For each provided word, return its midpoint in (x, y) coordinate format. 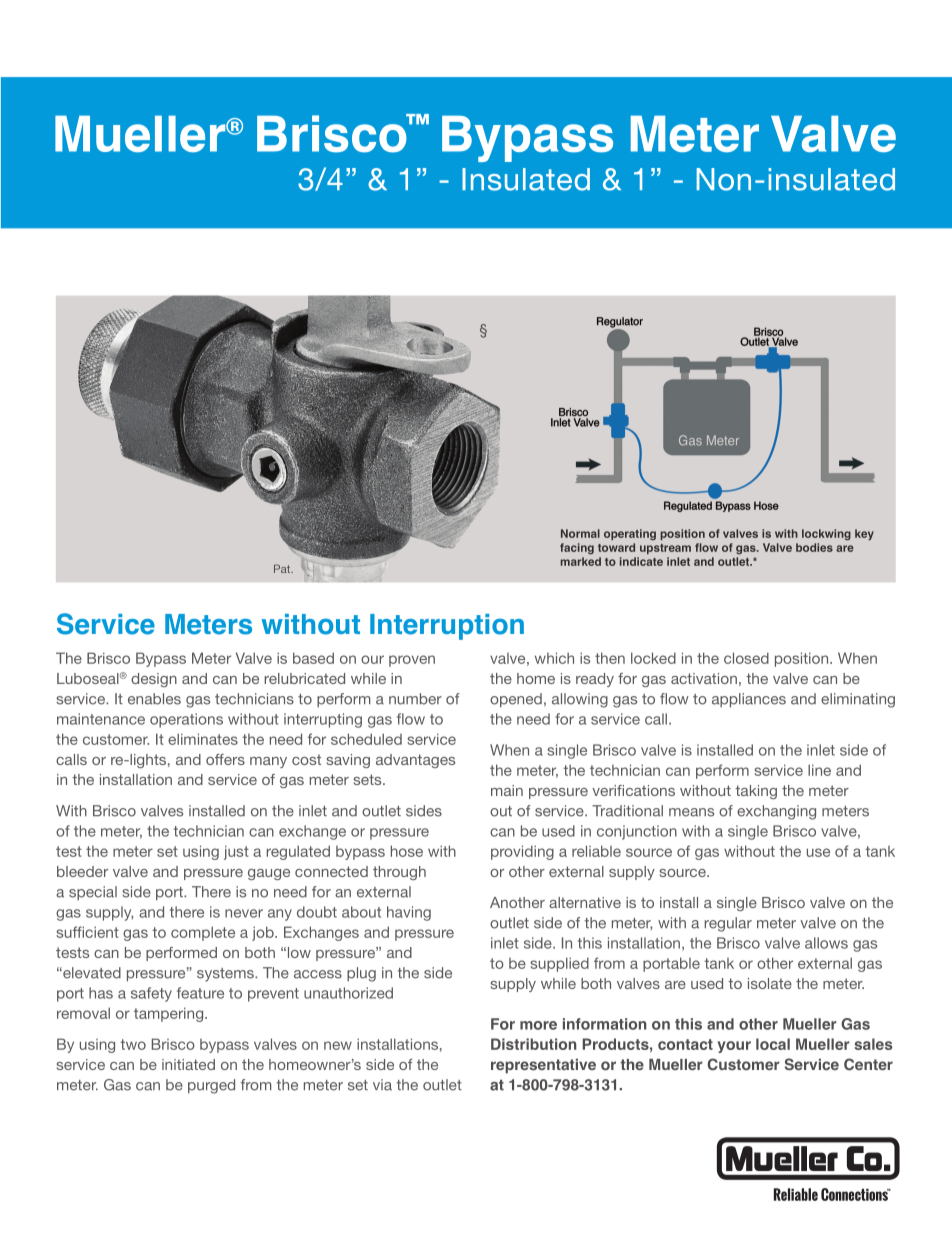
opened (516, 700)
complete (203, 933)
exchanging (776, 812)
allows (826, 943)
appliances (749, 700)
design (154, 680)
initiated (188, 1064)
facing (577, 548)
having (409, 913)
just (236, 852)
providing (522, 852)
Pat (283, 569)
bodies (814, 547)
